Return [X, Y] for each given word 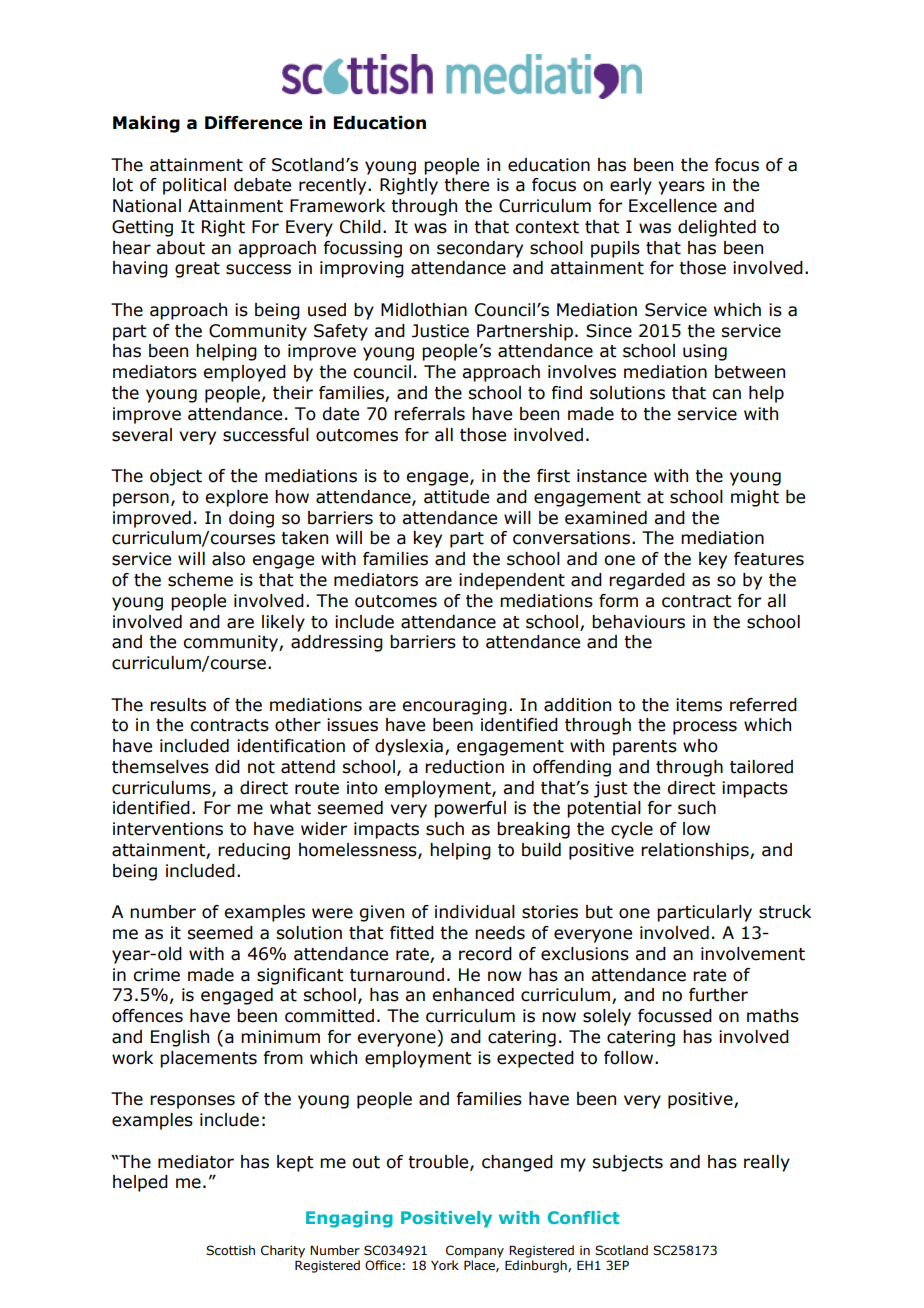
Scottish [230, 1250]
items [699, 705]
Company [475, 1251]
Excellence [673, 206]
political [194, 186]
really [767, 1163]
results [178, 705]
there [466, 185]
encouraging [454, 706]
